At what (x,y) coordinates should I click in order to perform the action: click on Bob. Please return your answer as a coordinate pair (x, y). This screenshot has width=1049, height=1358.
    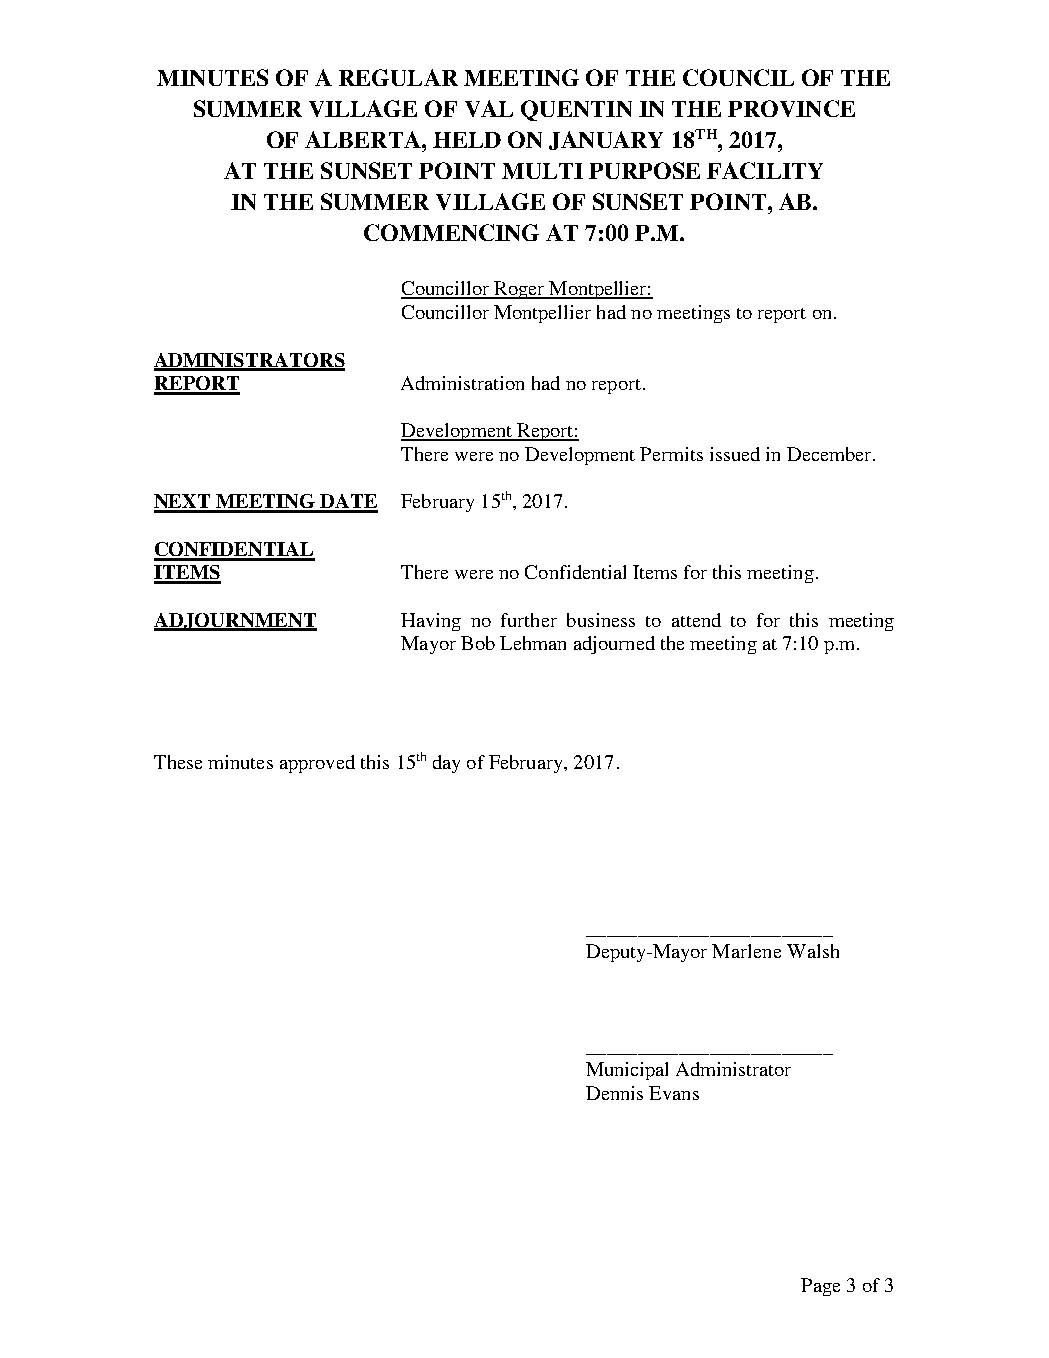
    Looking at the image, I should click on (478, 643).
